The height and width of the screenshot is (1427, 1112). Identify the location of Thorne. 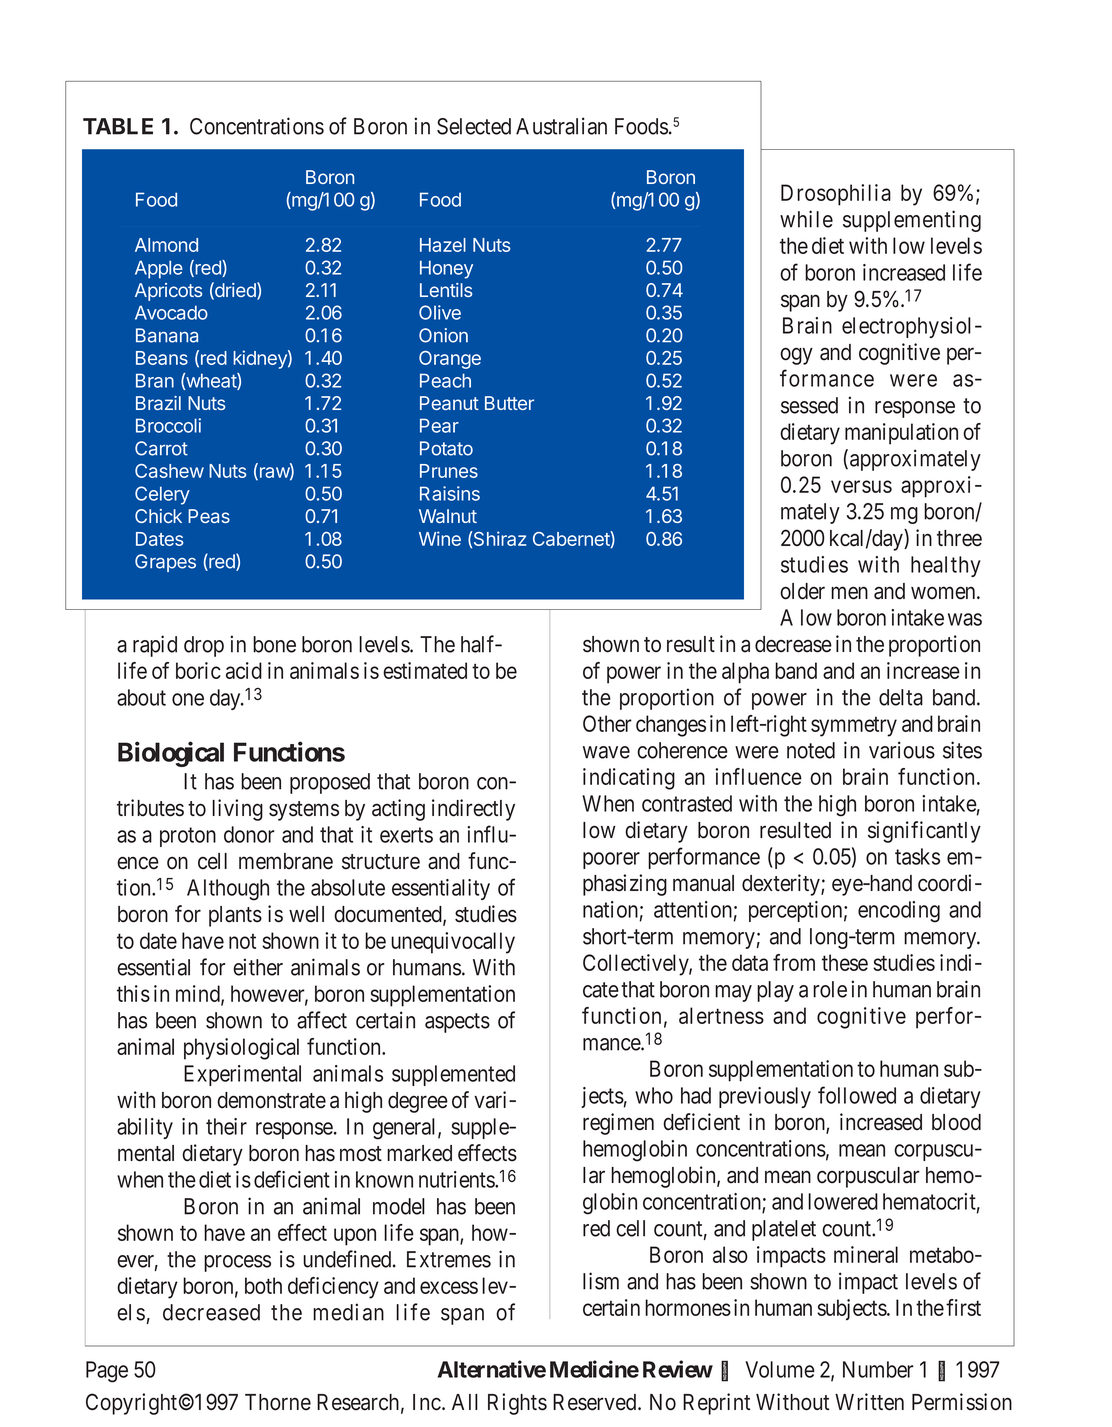
(278, 1402).
